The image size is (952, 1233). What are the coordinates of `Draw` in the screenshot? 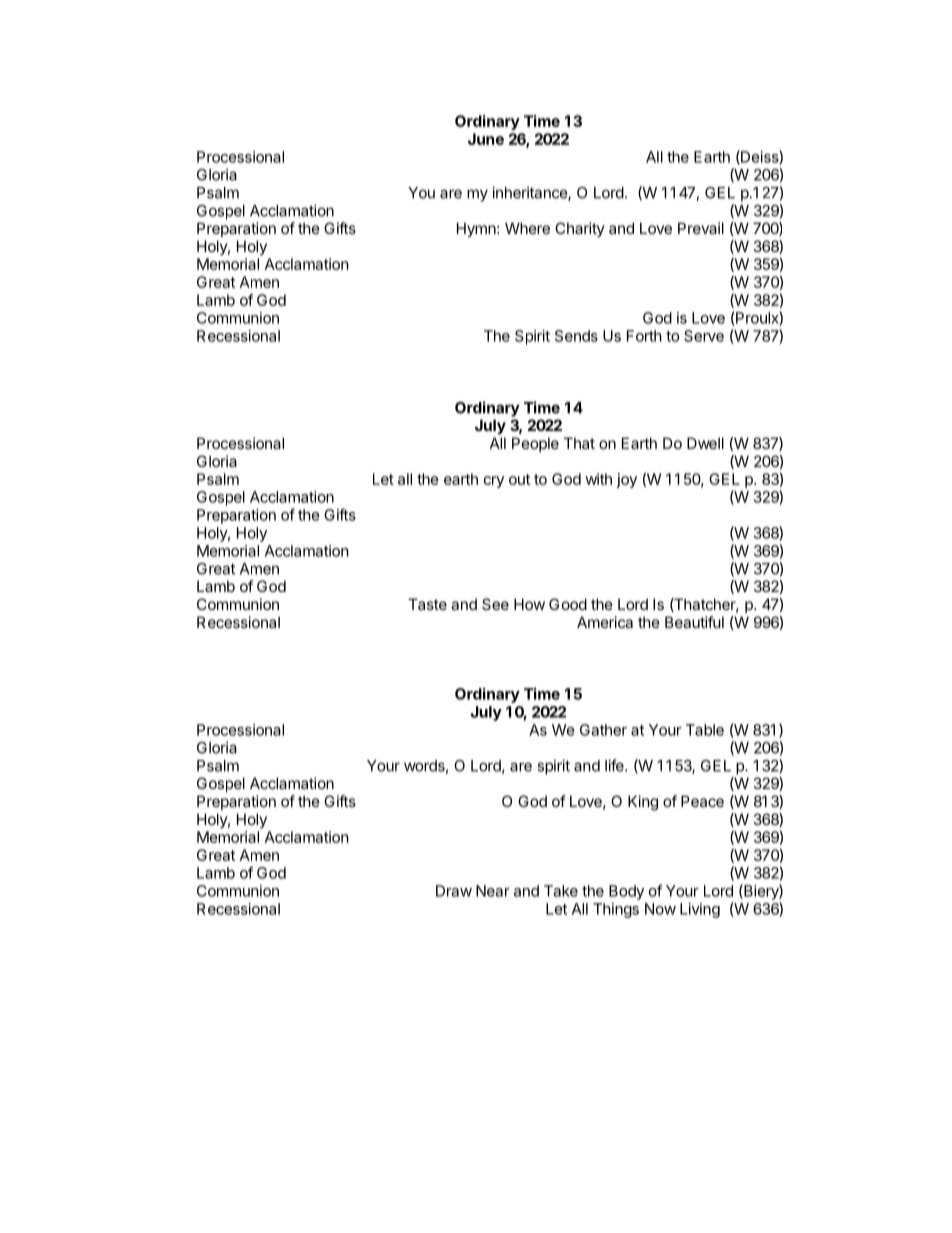 It's located at (454, 891).
